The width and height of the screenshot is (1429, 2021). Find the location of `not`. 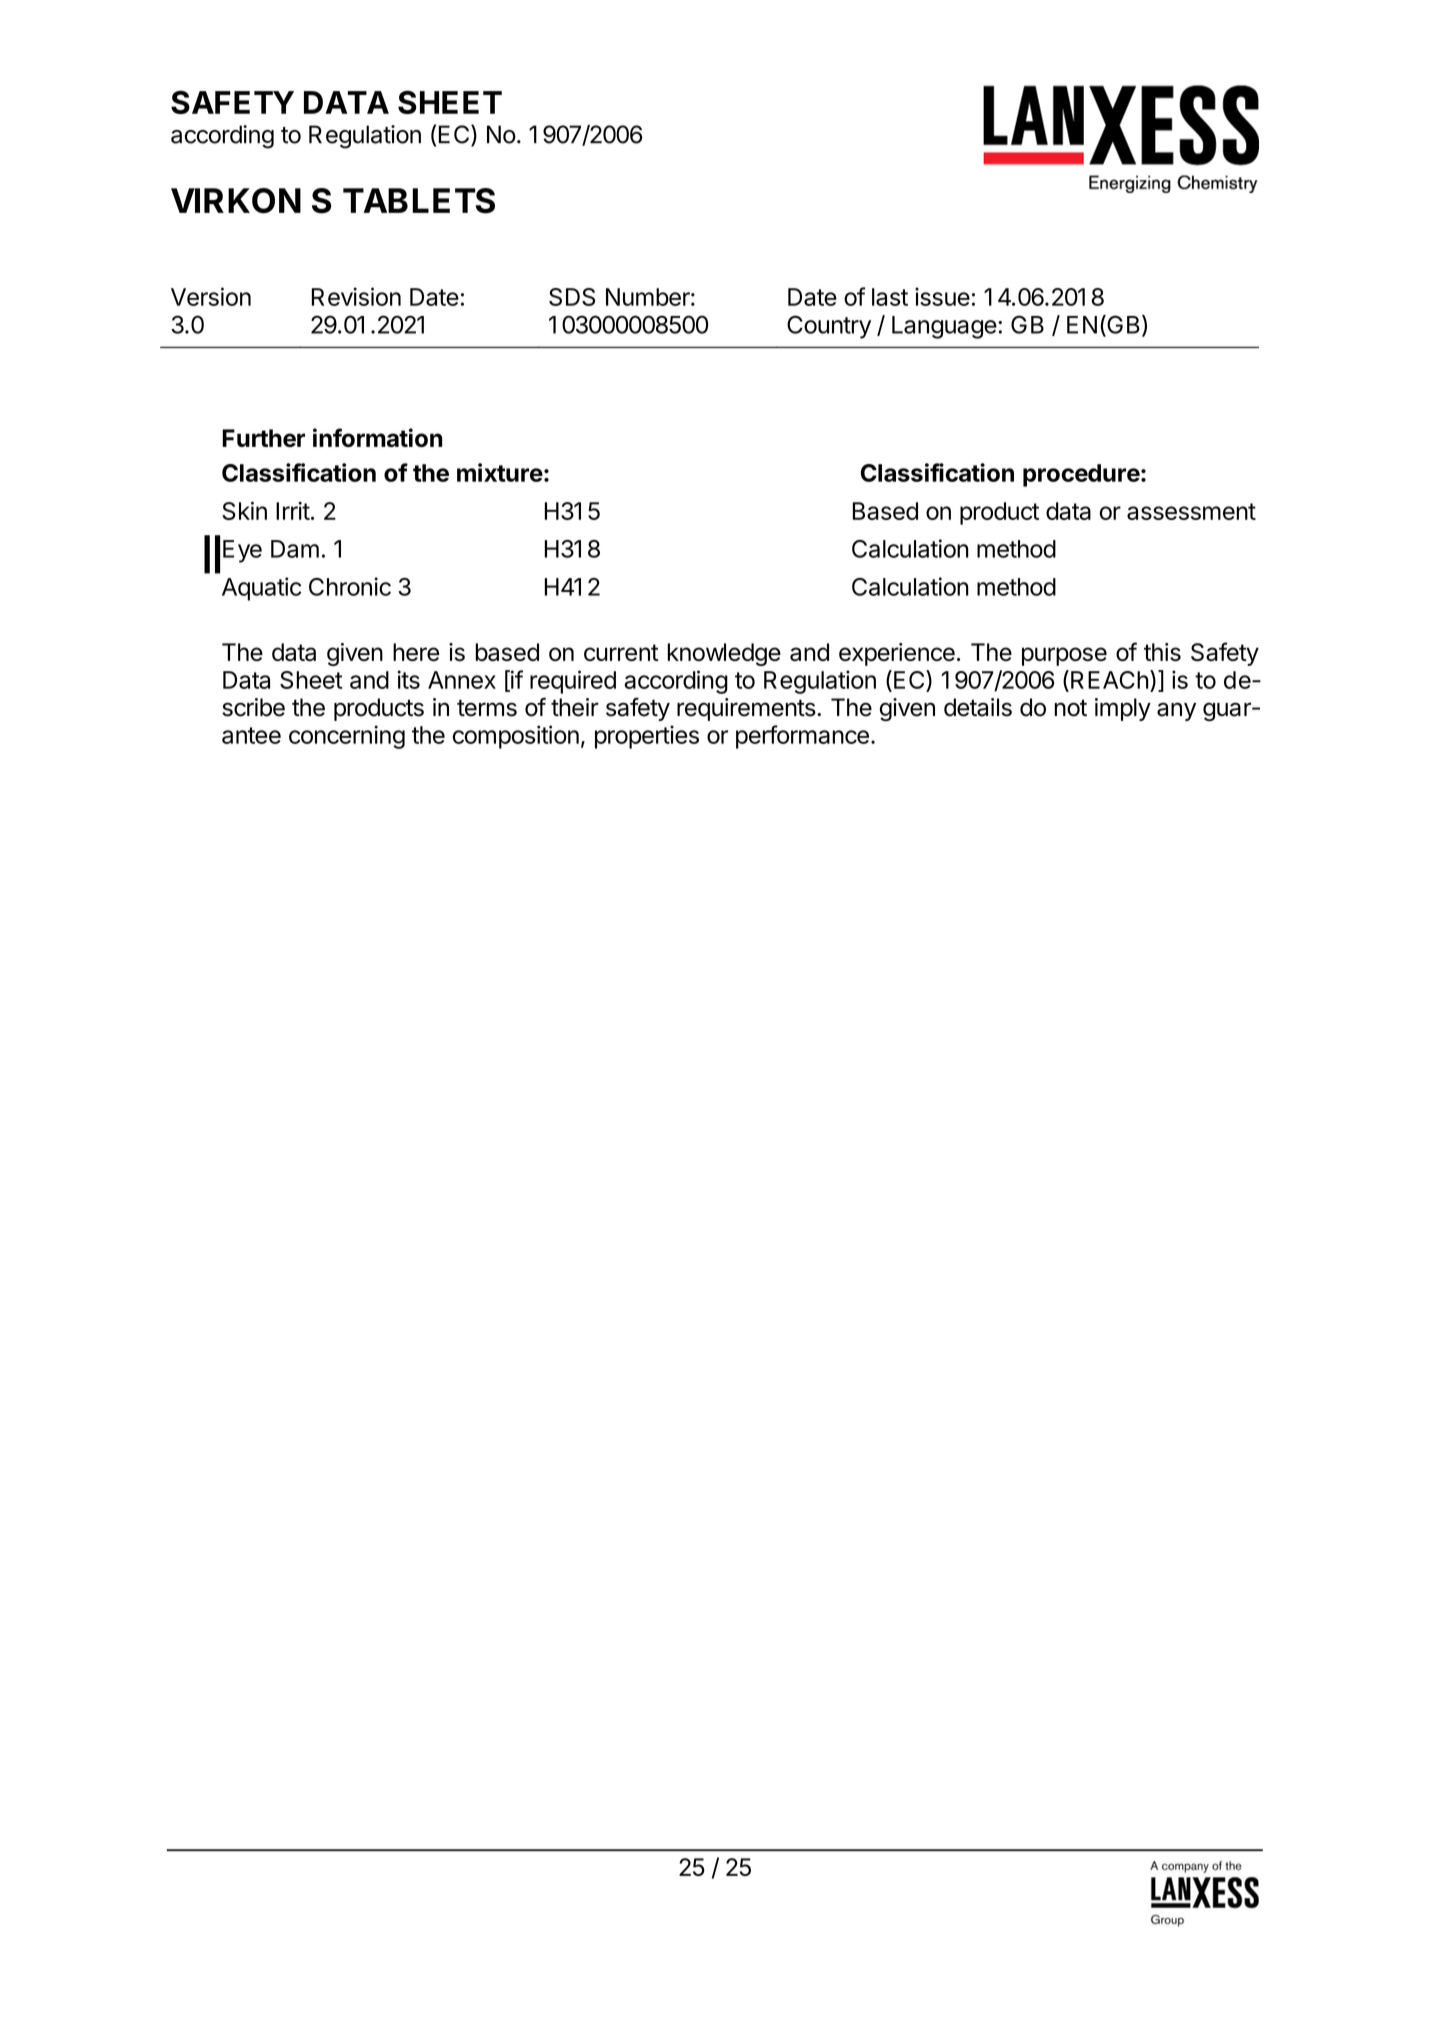

not is located at coordinates (1070, 708).
